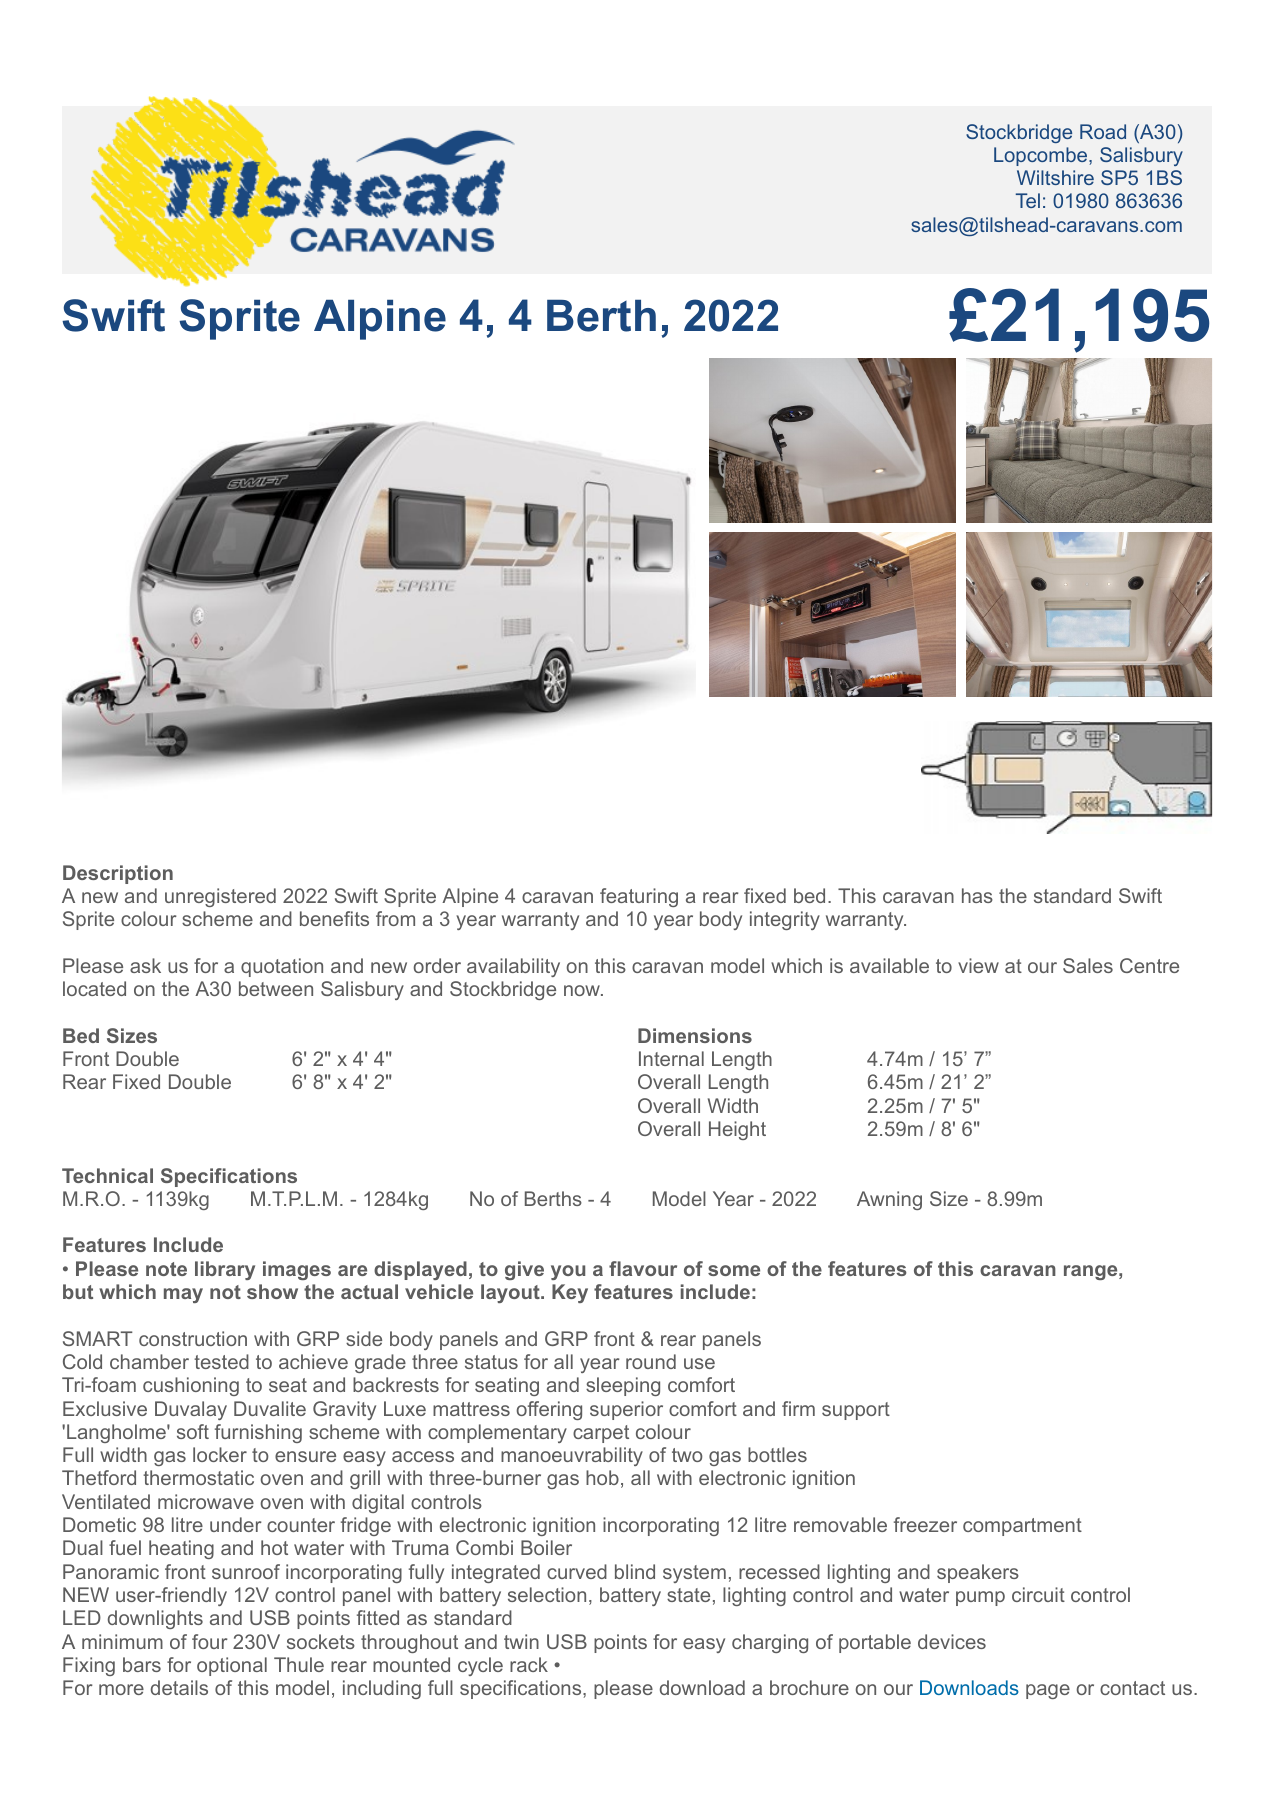  Describe the element at coordinates (639, 897) in the document. I see `featuring` at that location.
